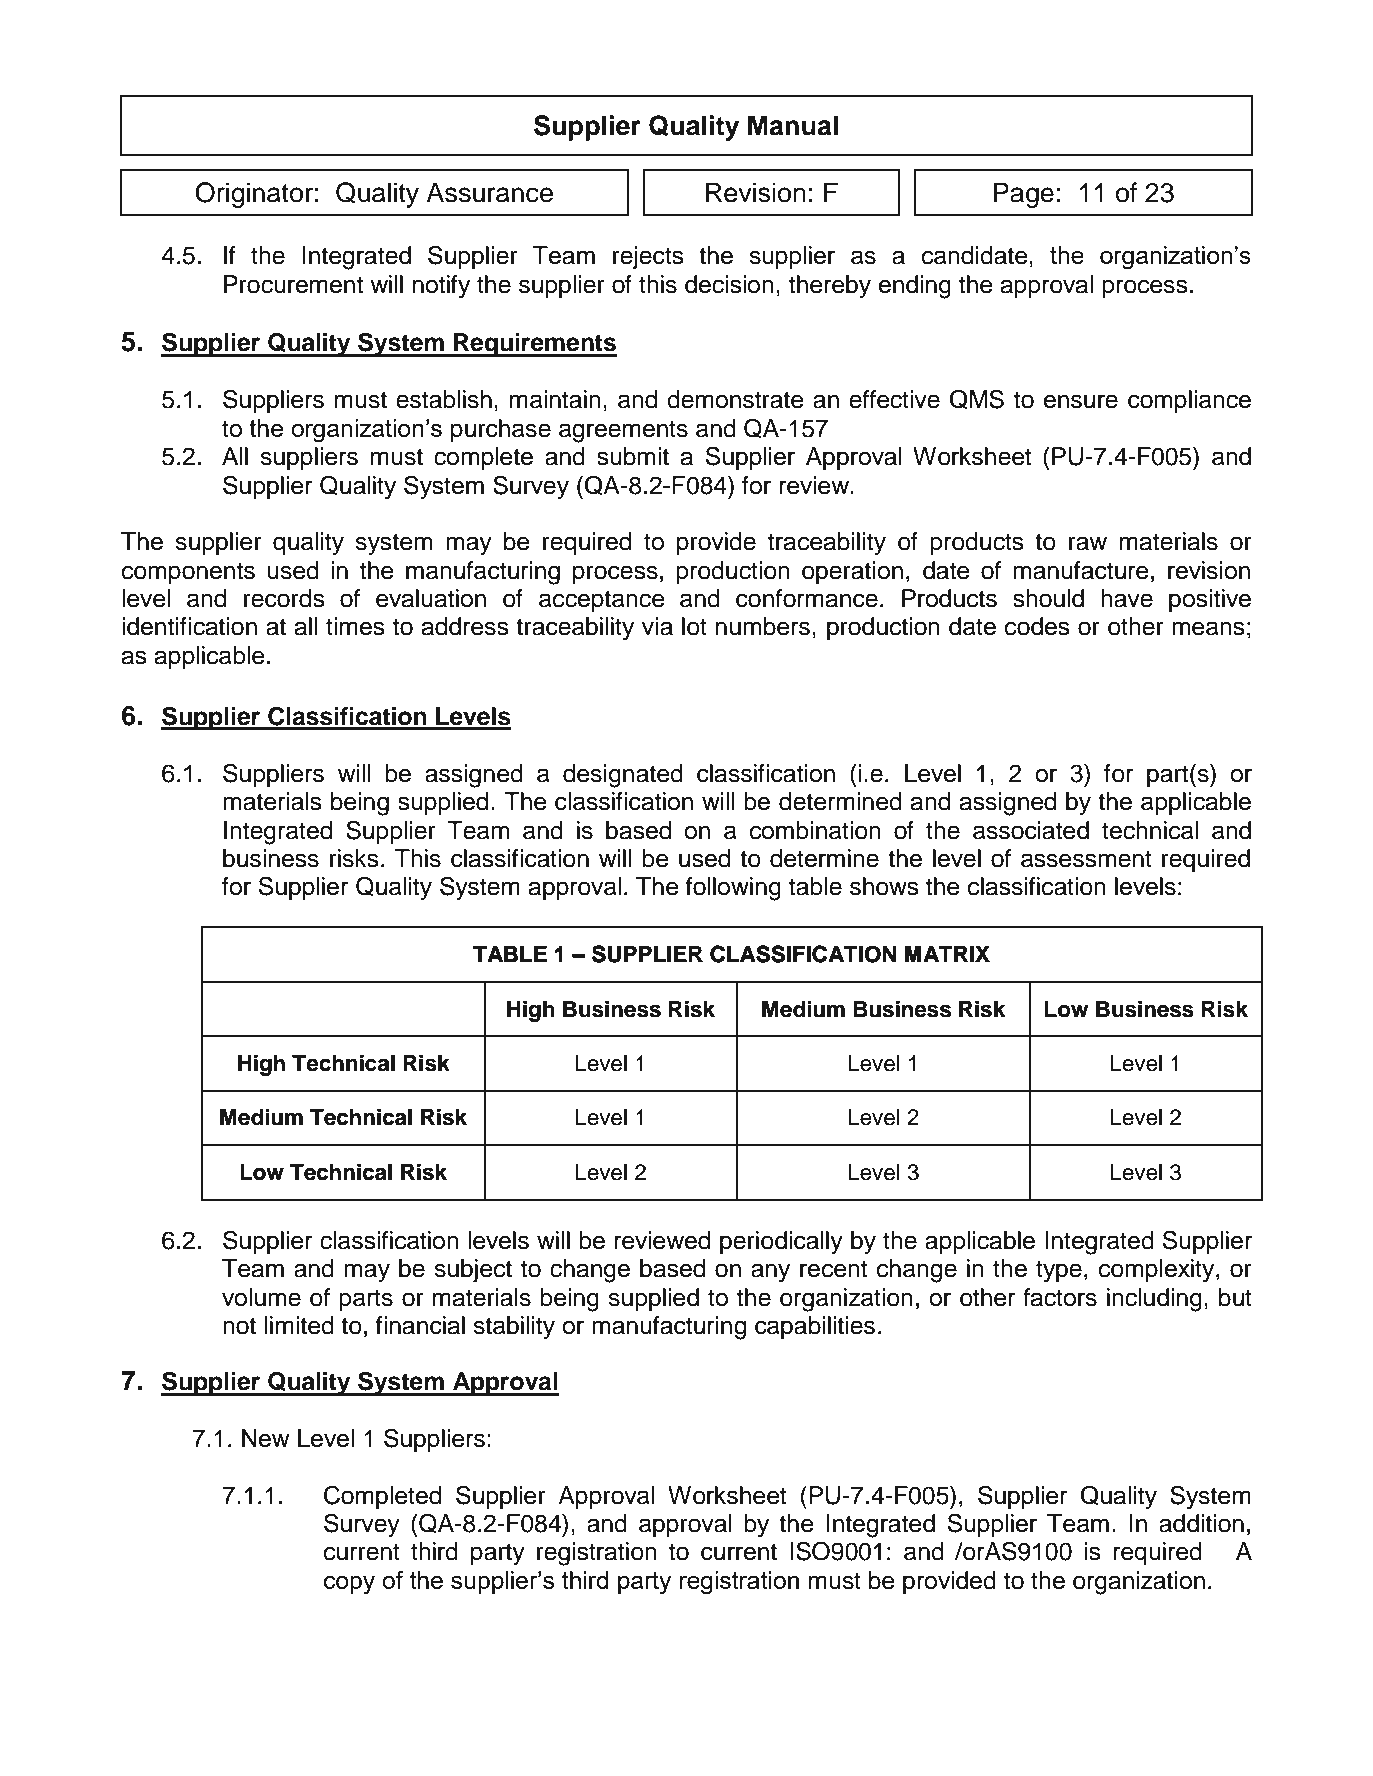  Describe the element at coordinates (793, 125) in the document. I see `Manual` at that location.
